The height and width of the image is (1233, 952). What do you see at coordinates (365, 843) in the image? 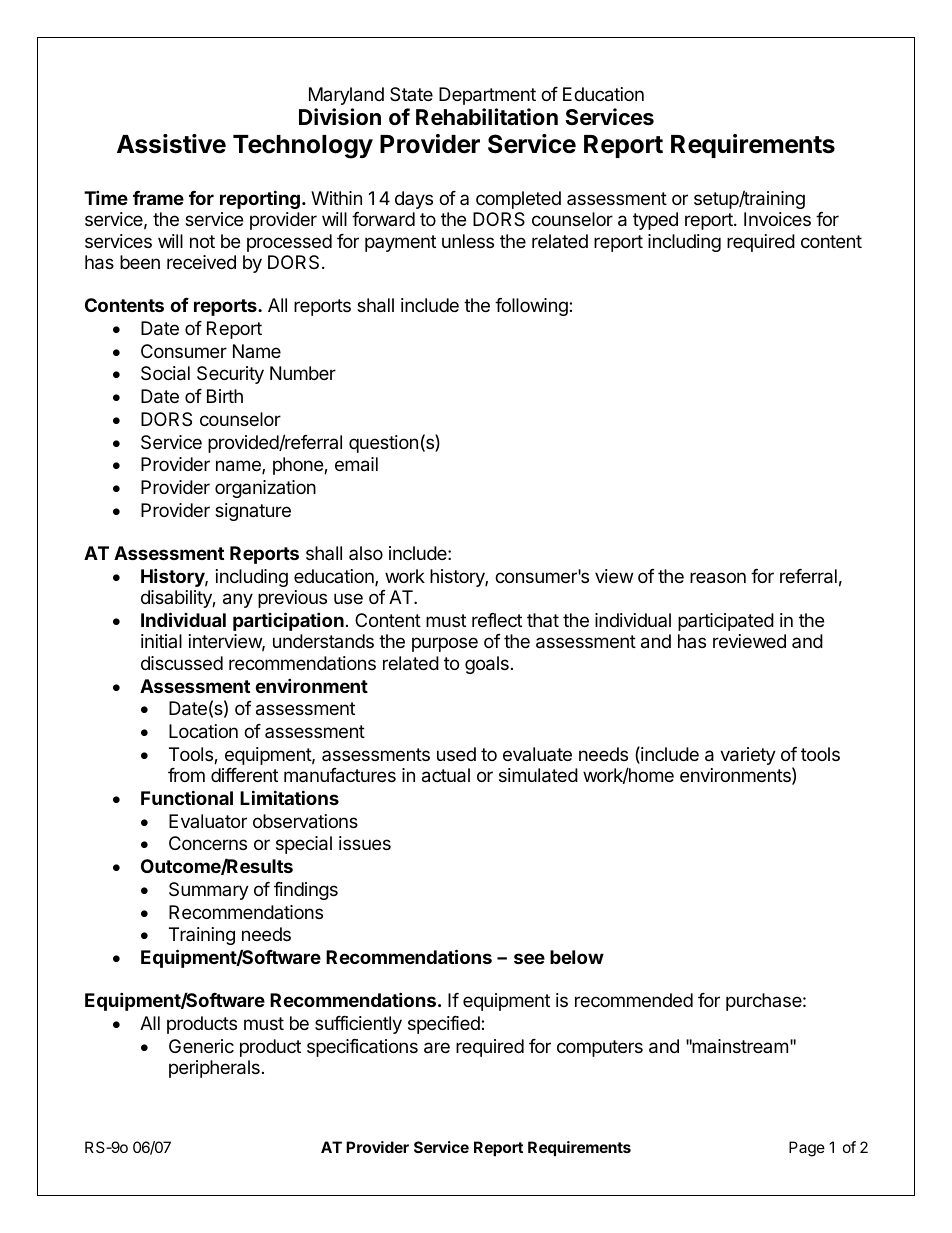
I see `issues` at bounding box center [365, 843].
